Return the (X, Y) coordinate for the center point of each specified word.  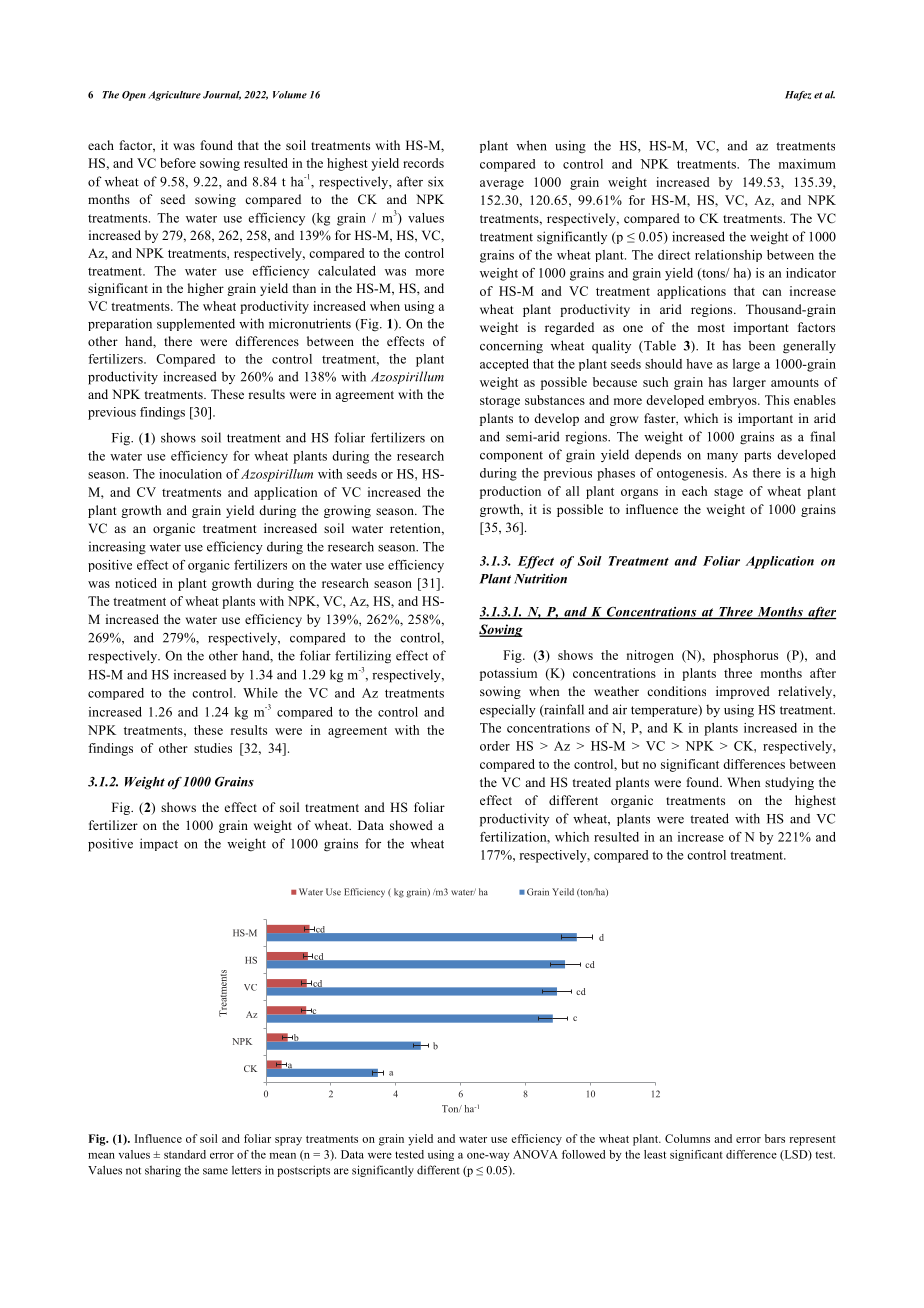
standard (185, 1154)
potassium (508, 674)
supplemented (196, 324)
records (423, 163)
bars (775, 1138)
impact (159, 844)
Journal (222, 95)
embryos (733, 401)
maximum (807, 164)
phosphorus (745, 656)
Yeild (563, 892)
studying (789, 783)
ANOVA (535, 1154)
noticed (136, 583)
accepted (504, 365)
